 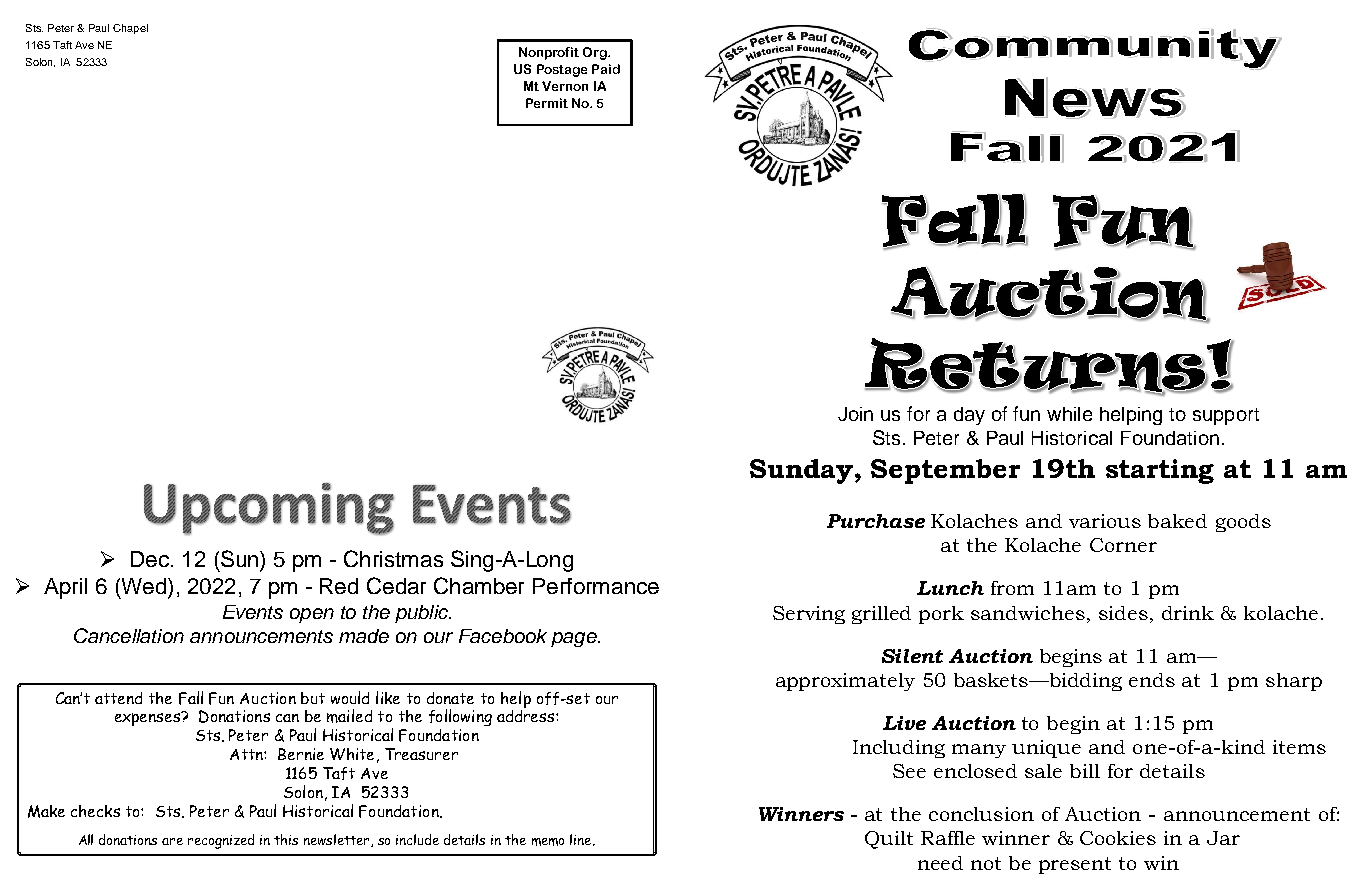 I want to click on Permit, so click(x=547, y=103).
